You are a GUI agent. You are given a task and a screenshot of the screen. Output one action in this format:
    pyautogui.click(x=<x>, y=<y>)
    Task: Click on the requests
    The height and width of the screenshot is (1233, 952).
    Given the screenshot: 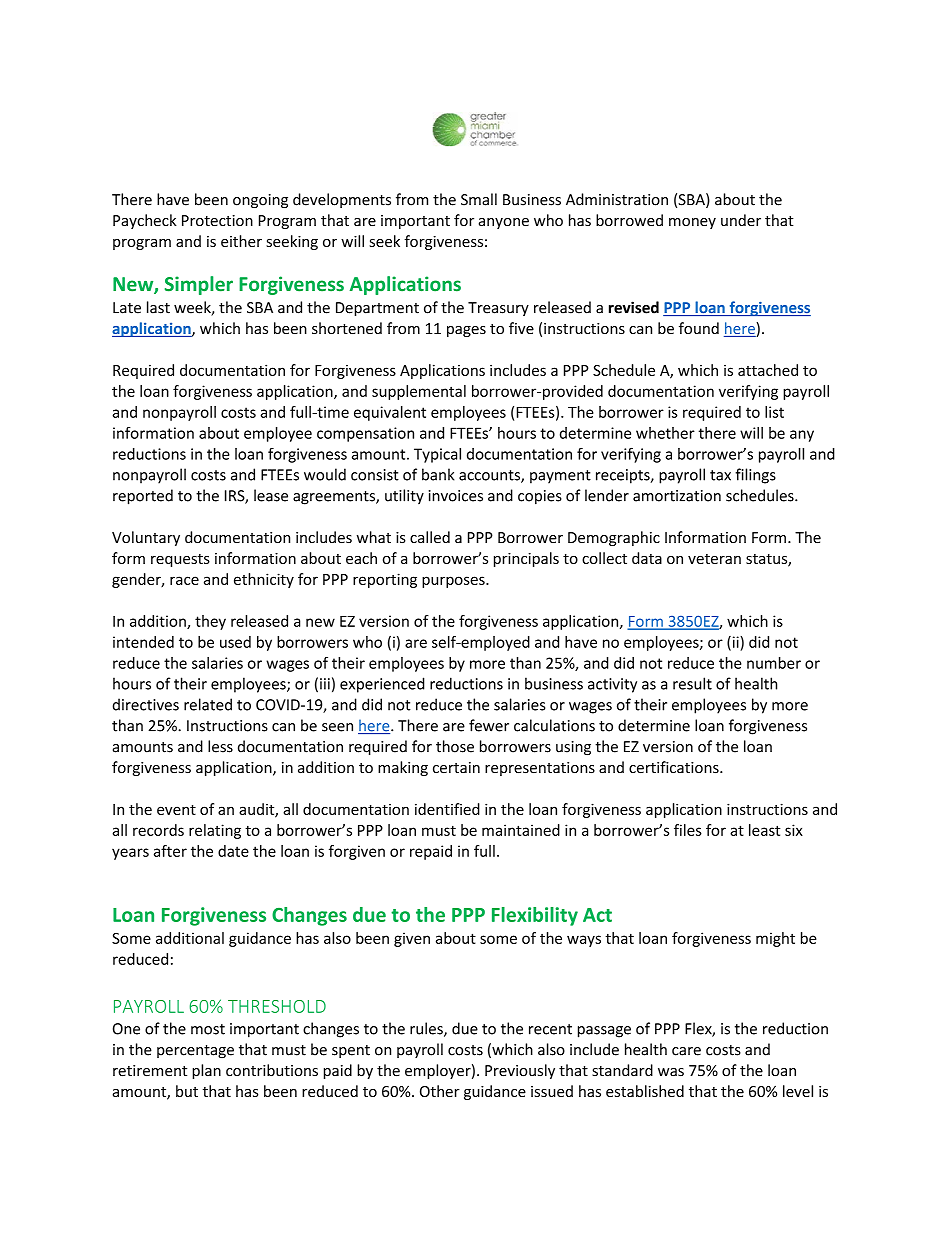 What is the action you would take?
    pyautogui.click(x=180, y=560)
